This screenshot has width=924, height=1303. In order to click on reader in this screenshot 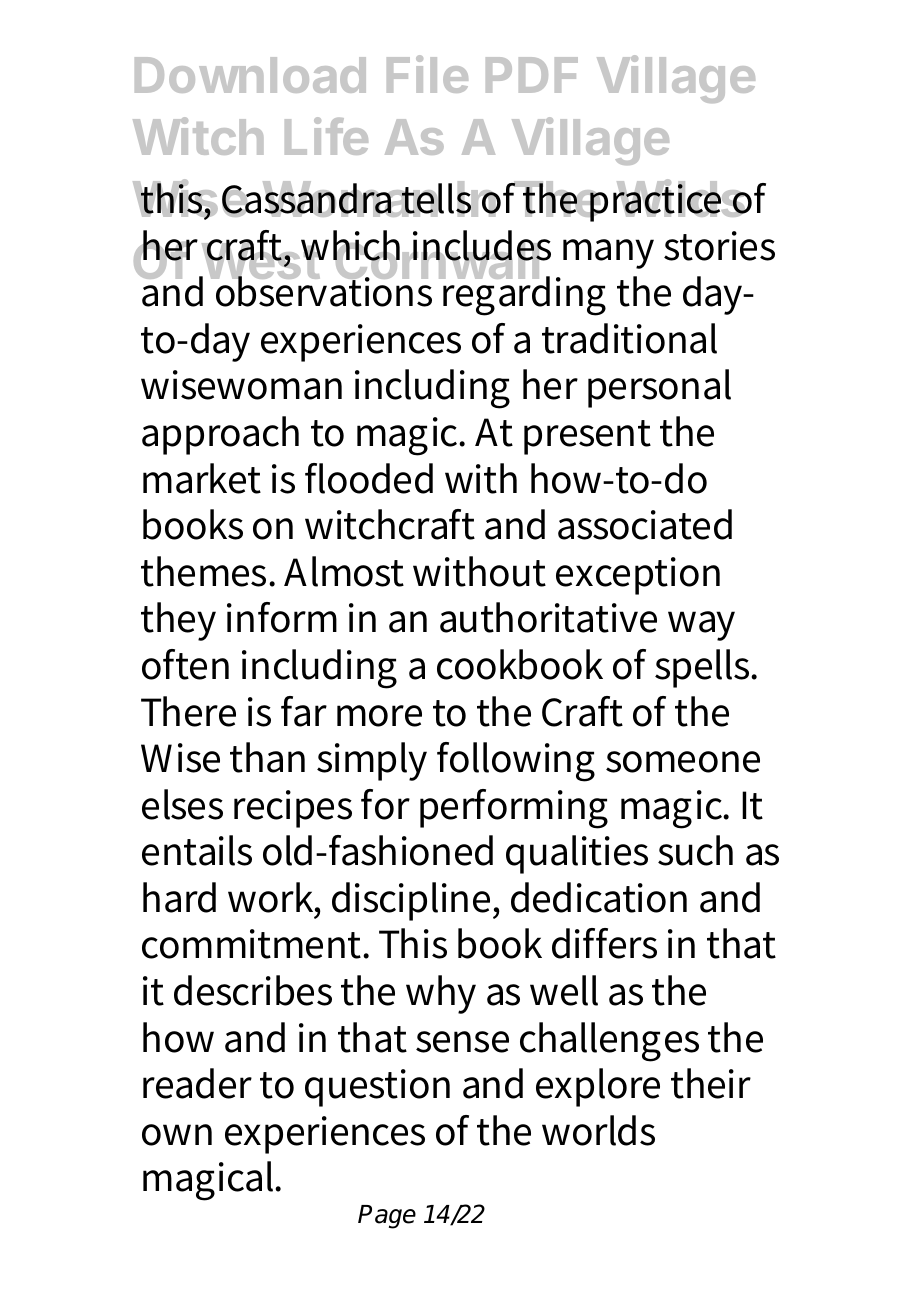, I will do `click(197, 1083)`.
